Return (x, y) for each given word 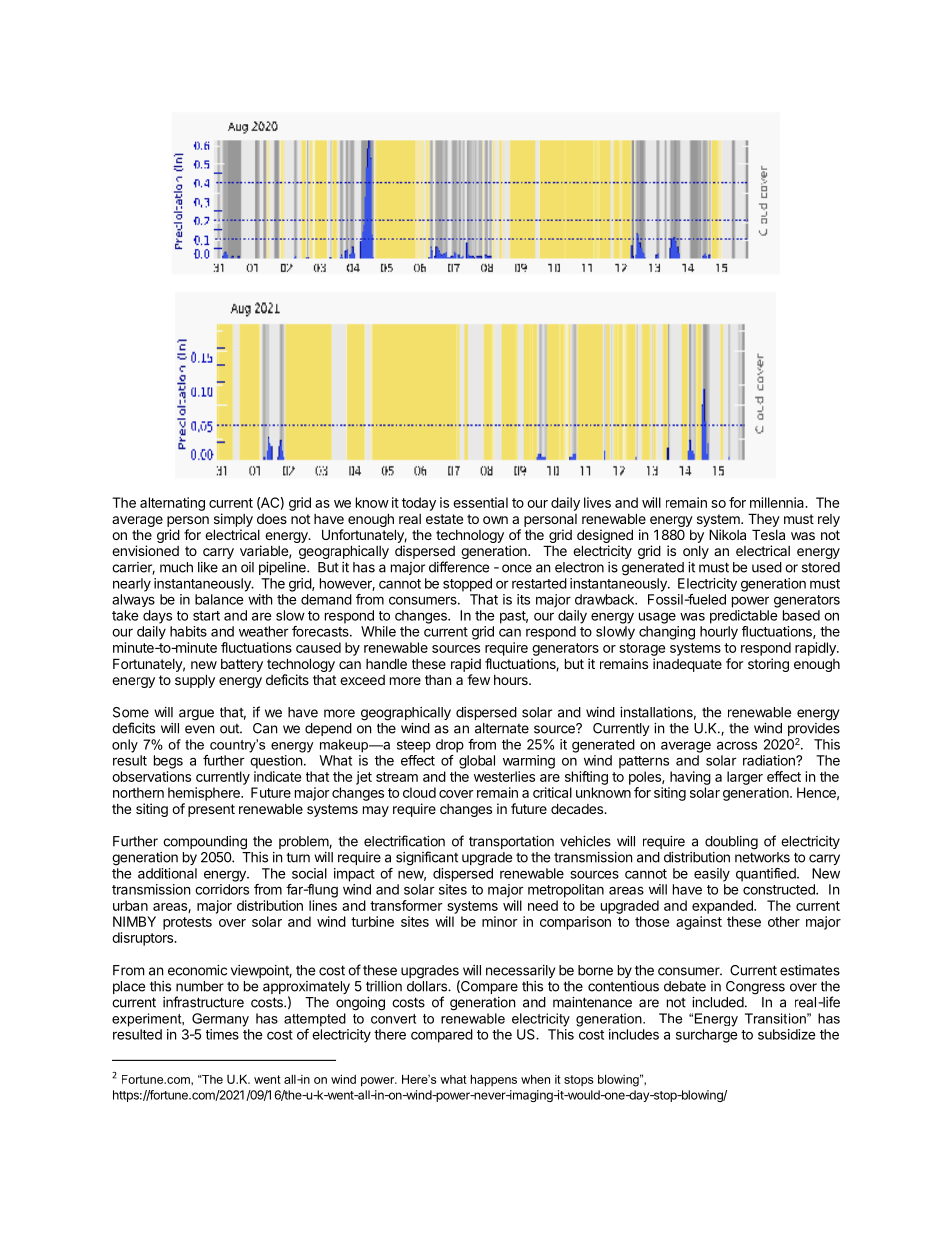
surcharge (707, 1036)
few (478, 679)
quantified (767, 875)
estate (444, 519)
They (764, 520)
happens (494, 1081)
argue (196, 715)
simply (233, 520)
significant (427, 858)
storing (768, 665)
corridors (222, 889)
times (222, 1034)
